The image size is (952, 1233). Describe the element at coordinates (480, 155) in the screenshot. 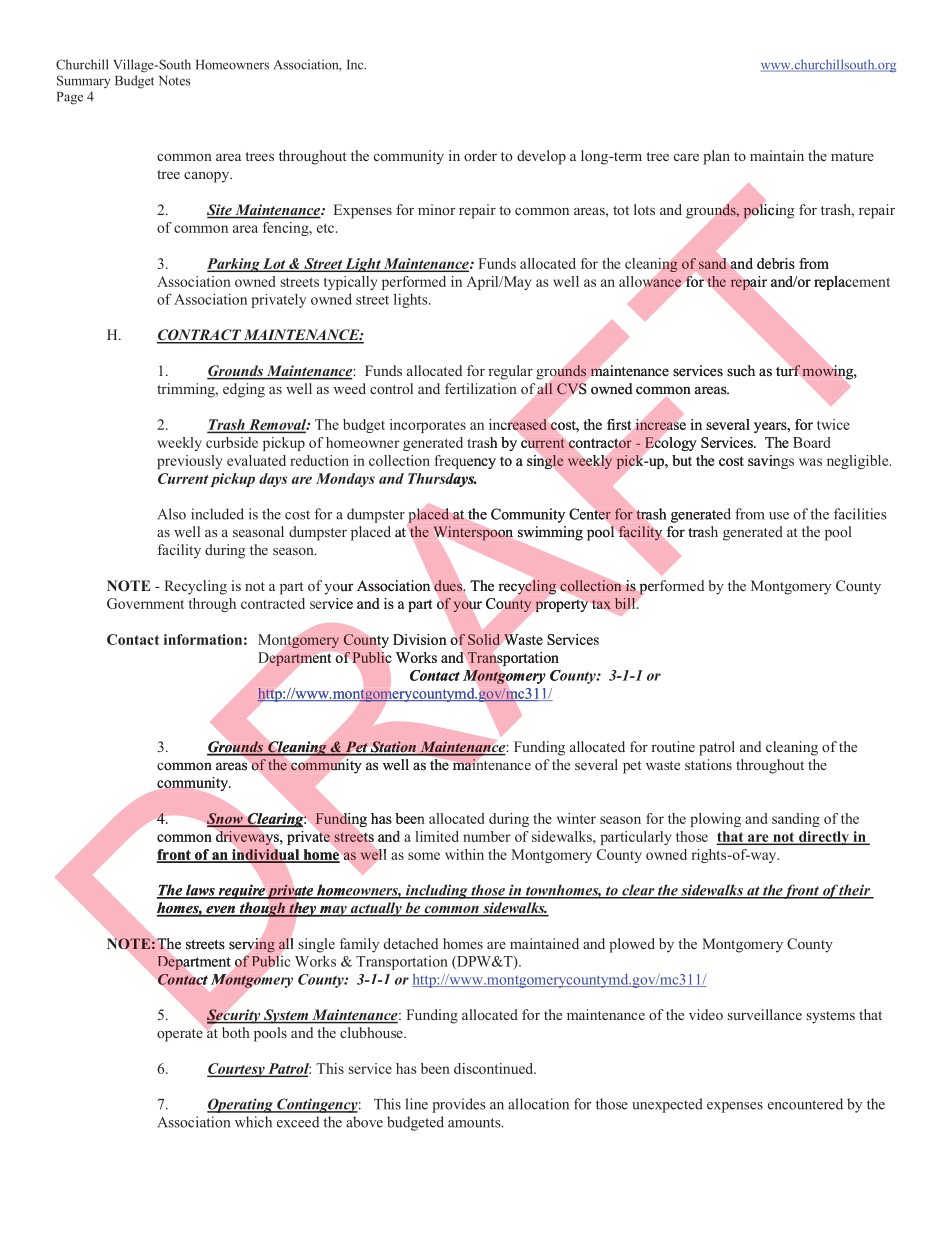

I see `order` at that location.
